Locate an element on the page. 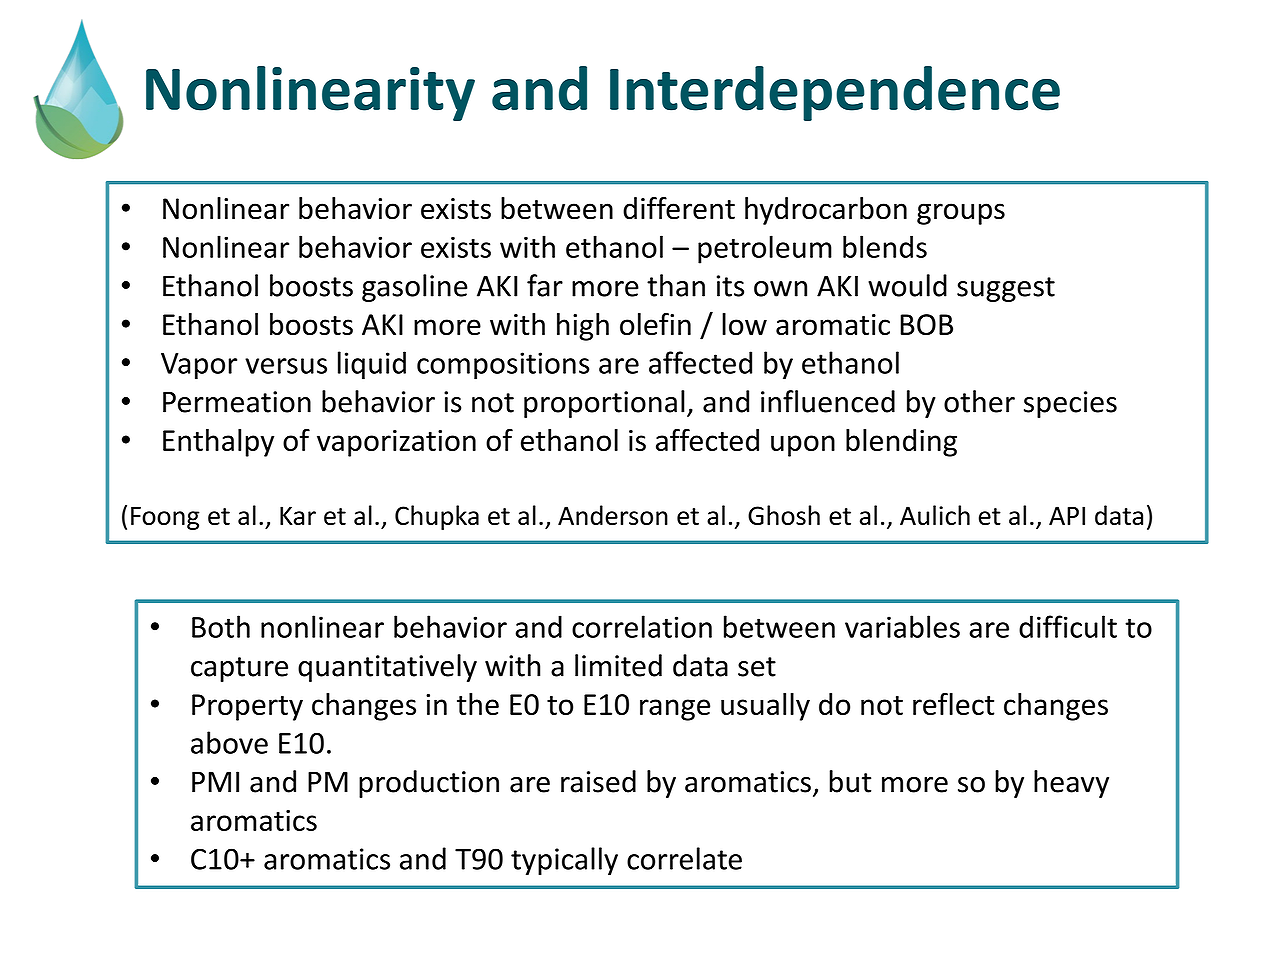 This document has width=1288, height=966. gasoline is located at coordinates (415, 288).
